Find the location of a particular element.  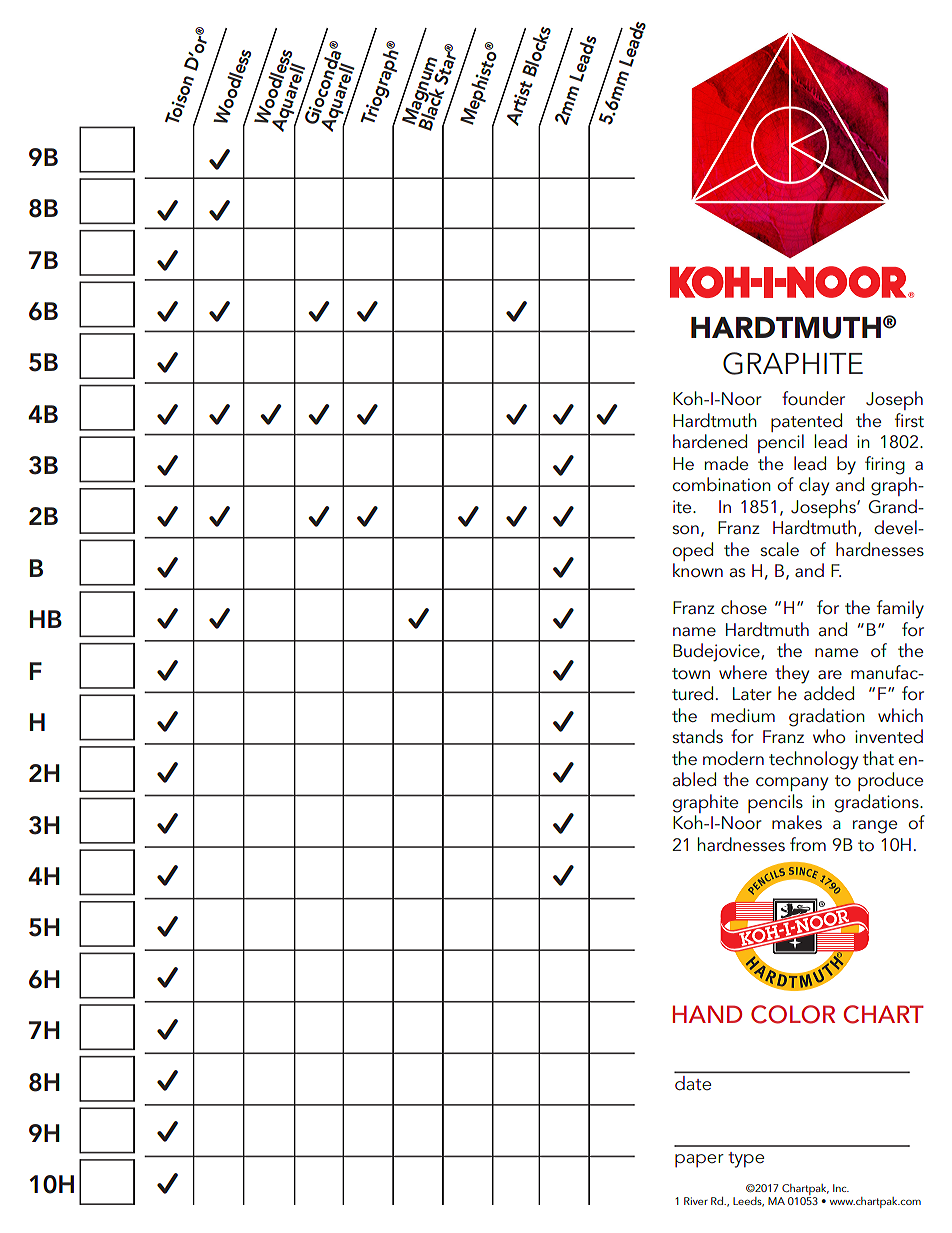

company is located at coordinates (792, 784).
